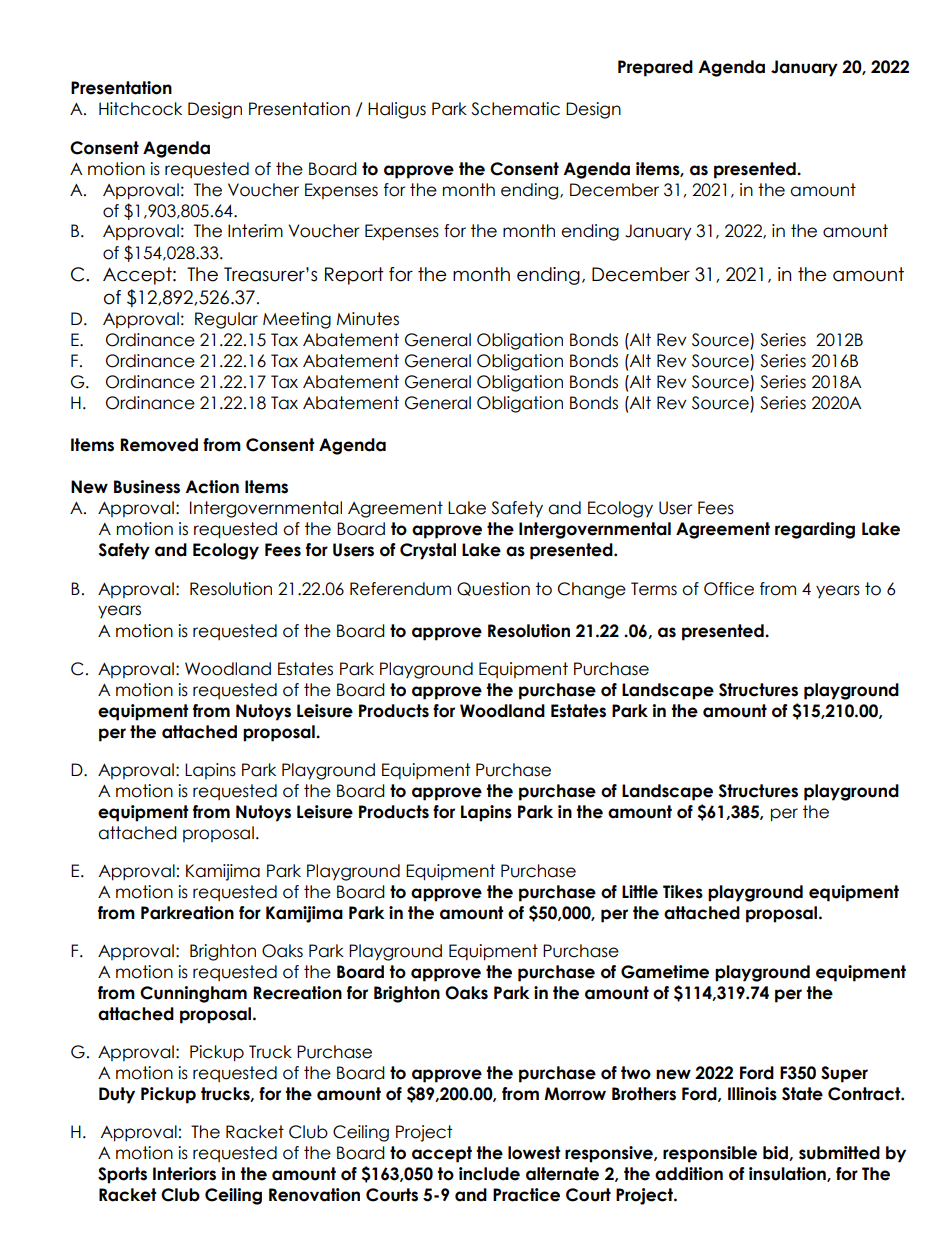 The width and height of the screenshot is (952, 1233). I want to click on include, so click(489, 1174).
